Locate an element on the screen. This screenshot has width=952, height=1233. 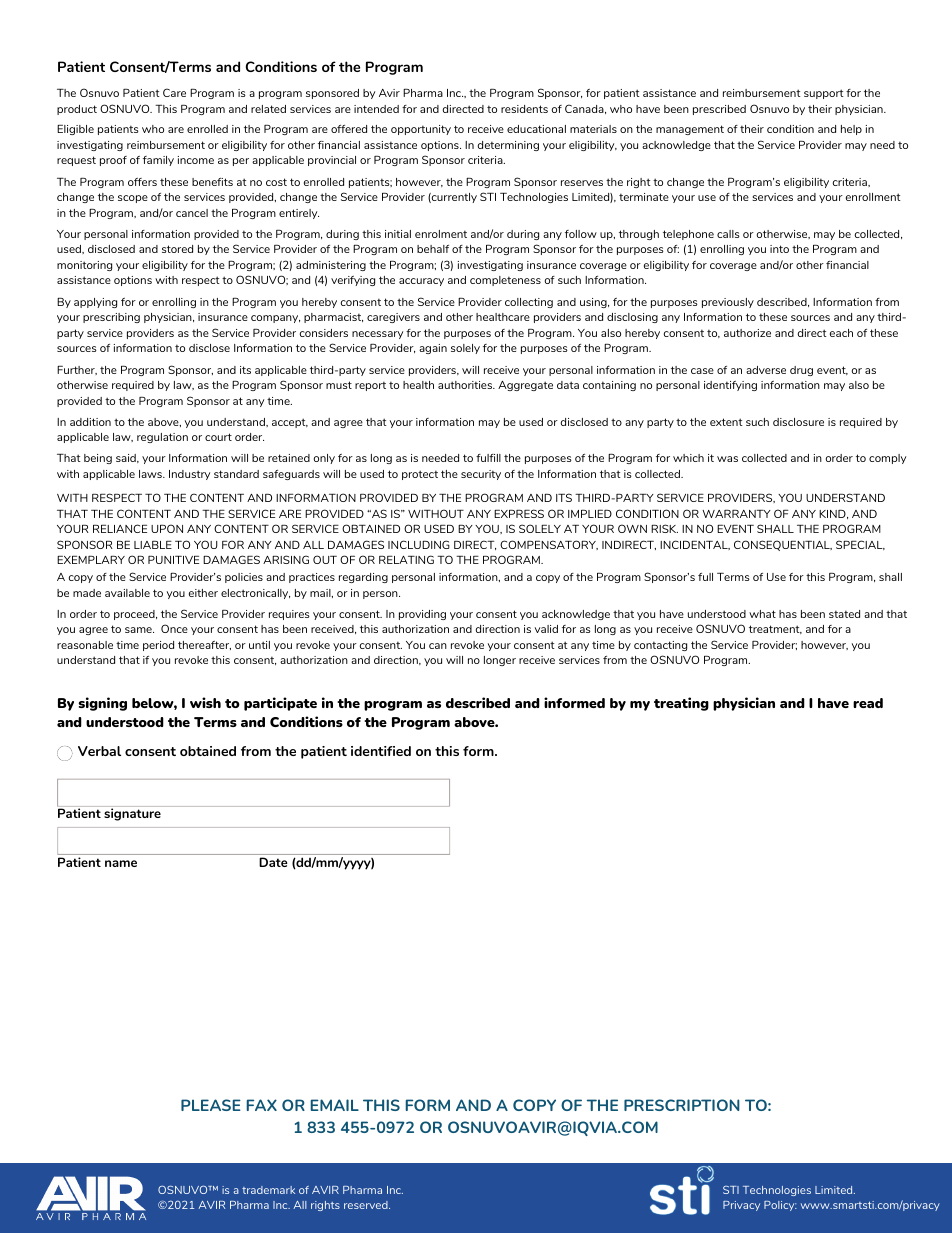
reserved is located at coordinates (367, 1205).
